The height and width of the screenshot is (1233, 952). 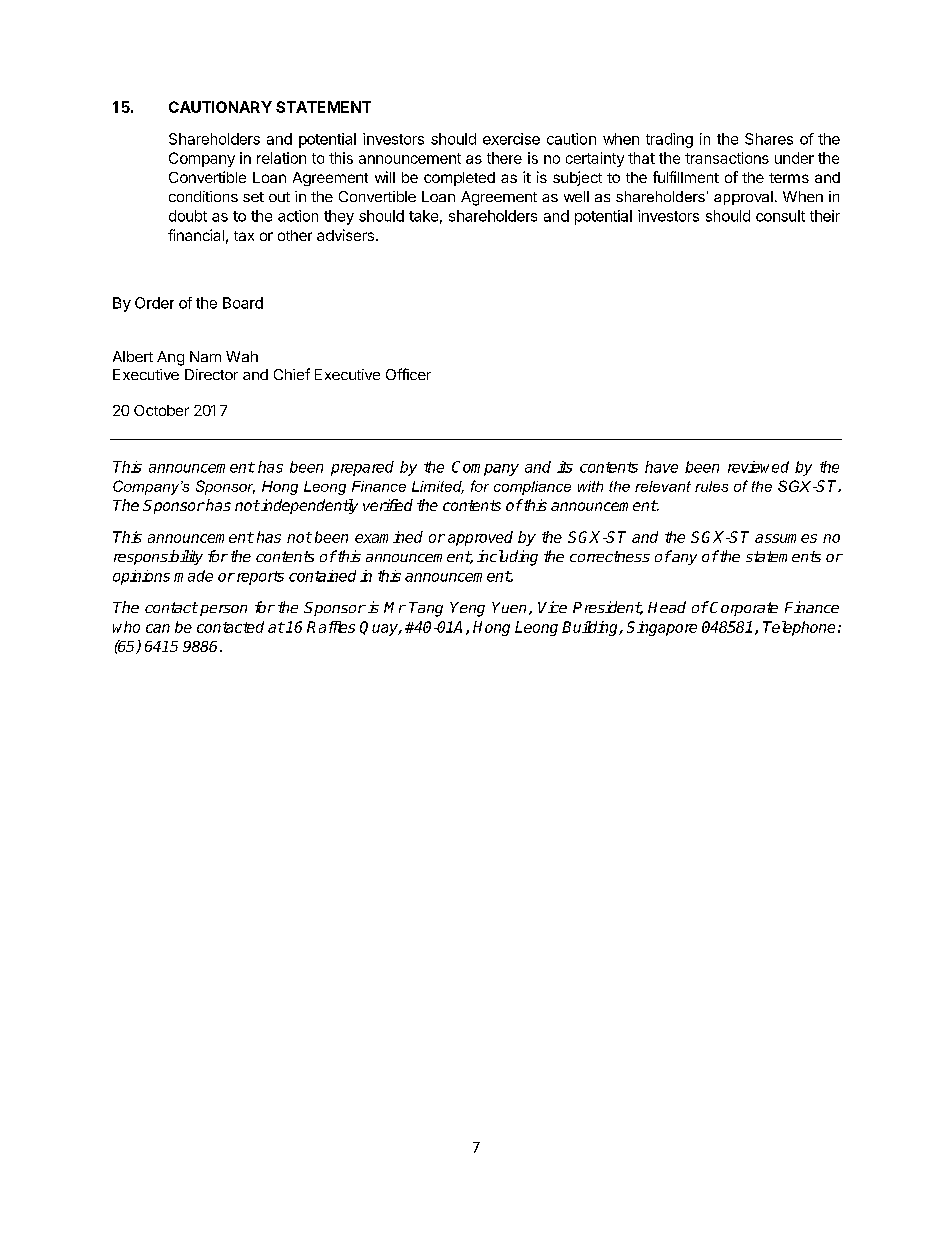 What do you see at coordinates (509, 607) in the screenshot?
I see `Yuen` at bounding box center [509, 607].
